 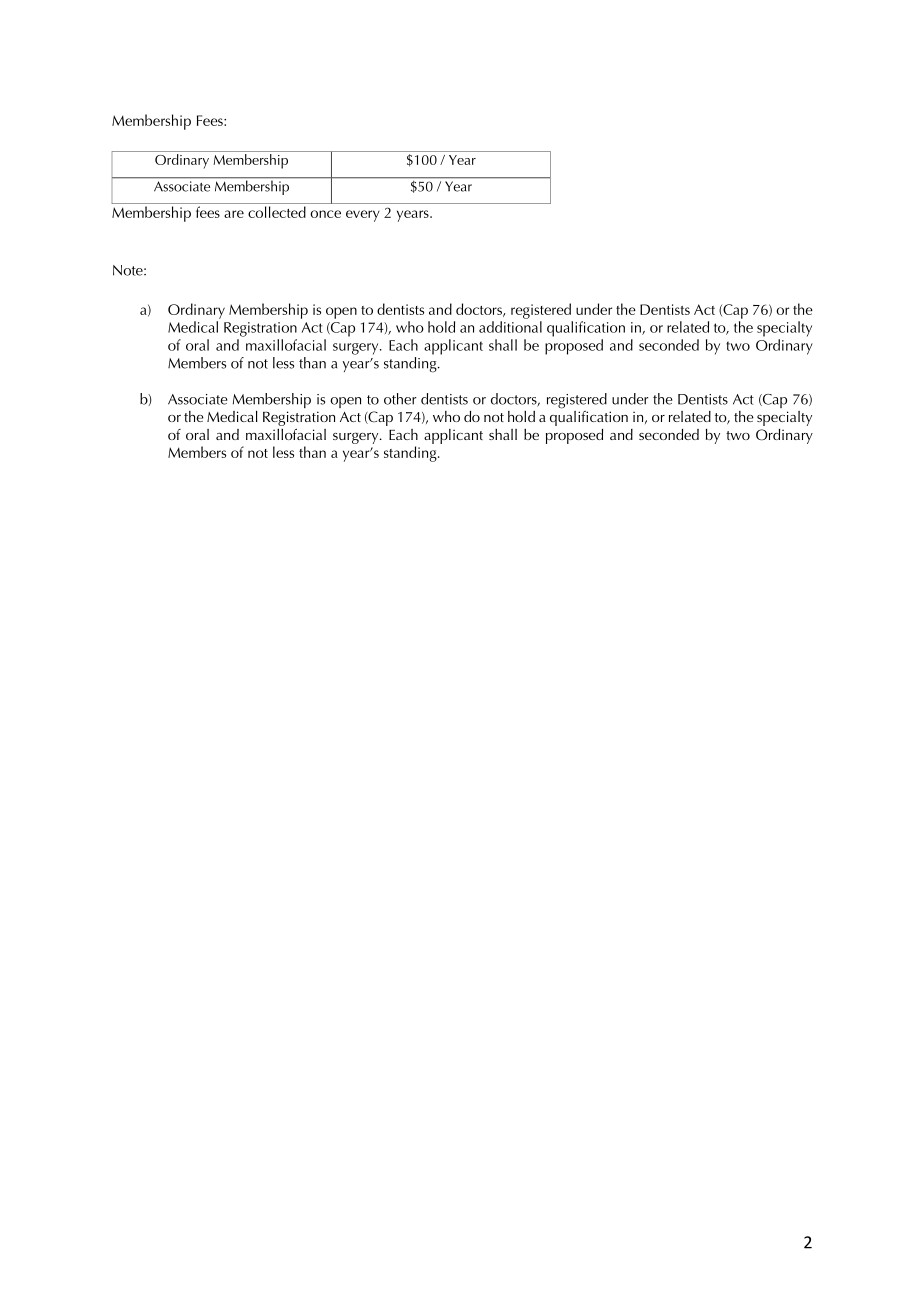 What do you see at coordinates (277, 212) in the document?
I see `collected` at bounding box center [277, 212].
